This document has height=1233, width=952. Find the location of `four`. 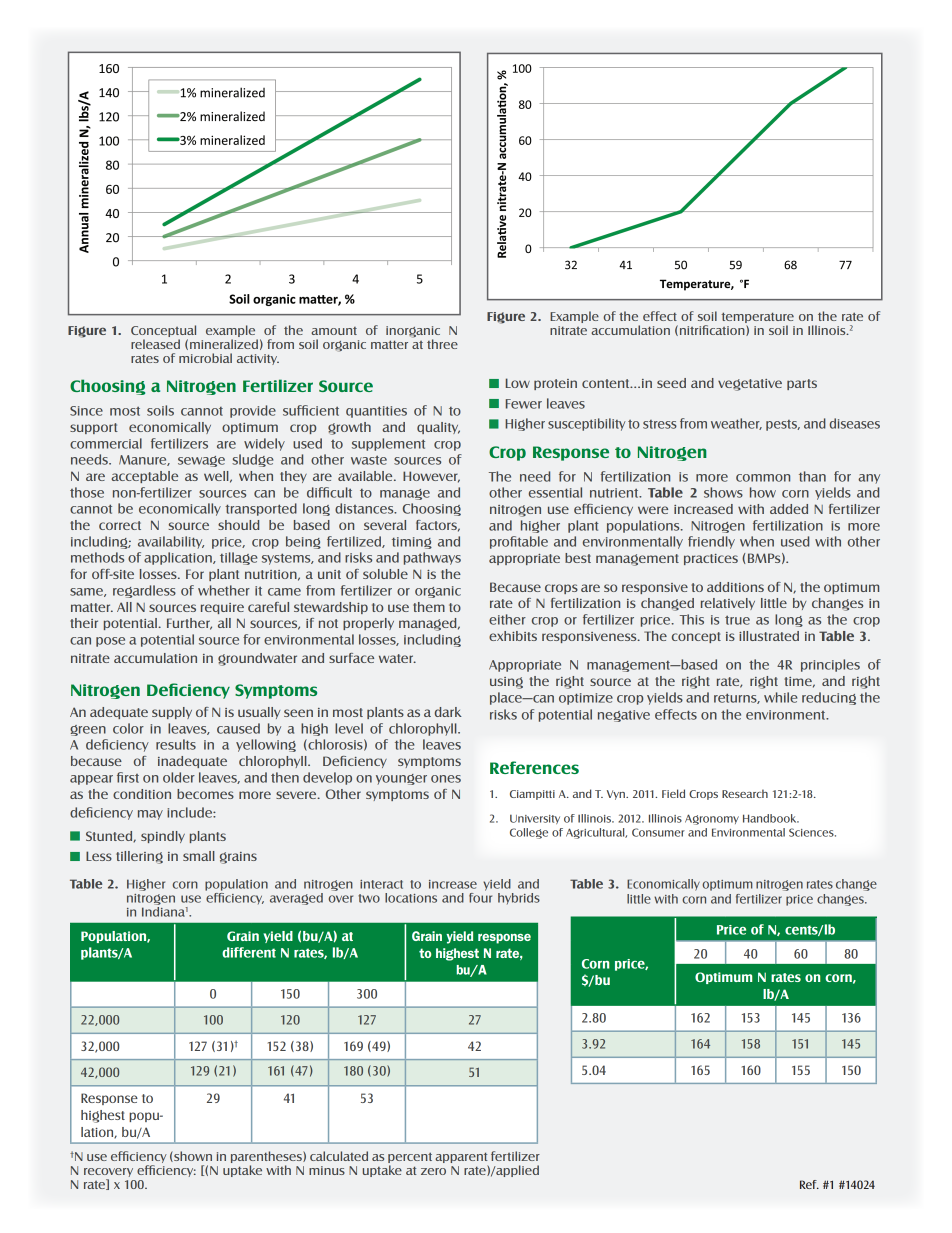

four is located at coordinates (480, 896).
